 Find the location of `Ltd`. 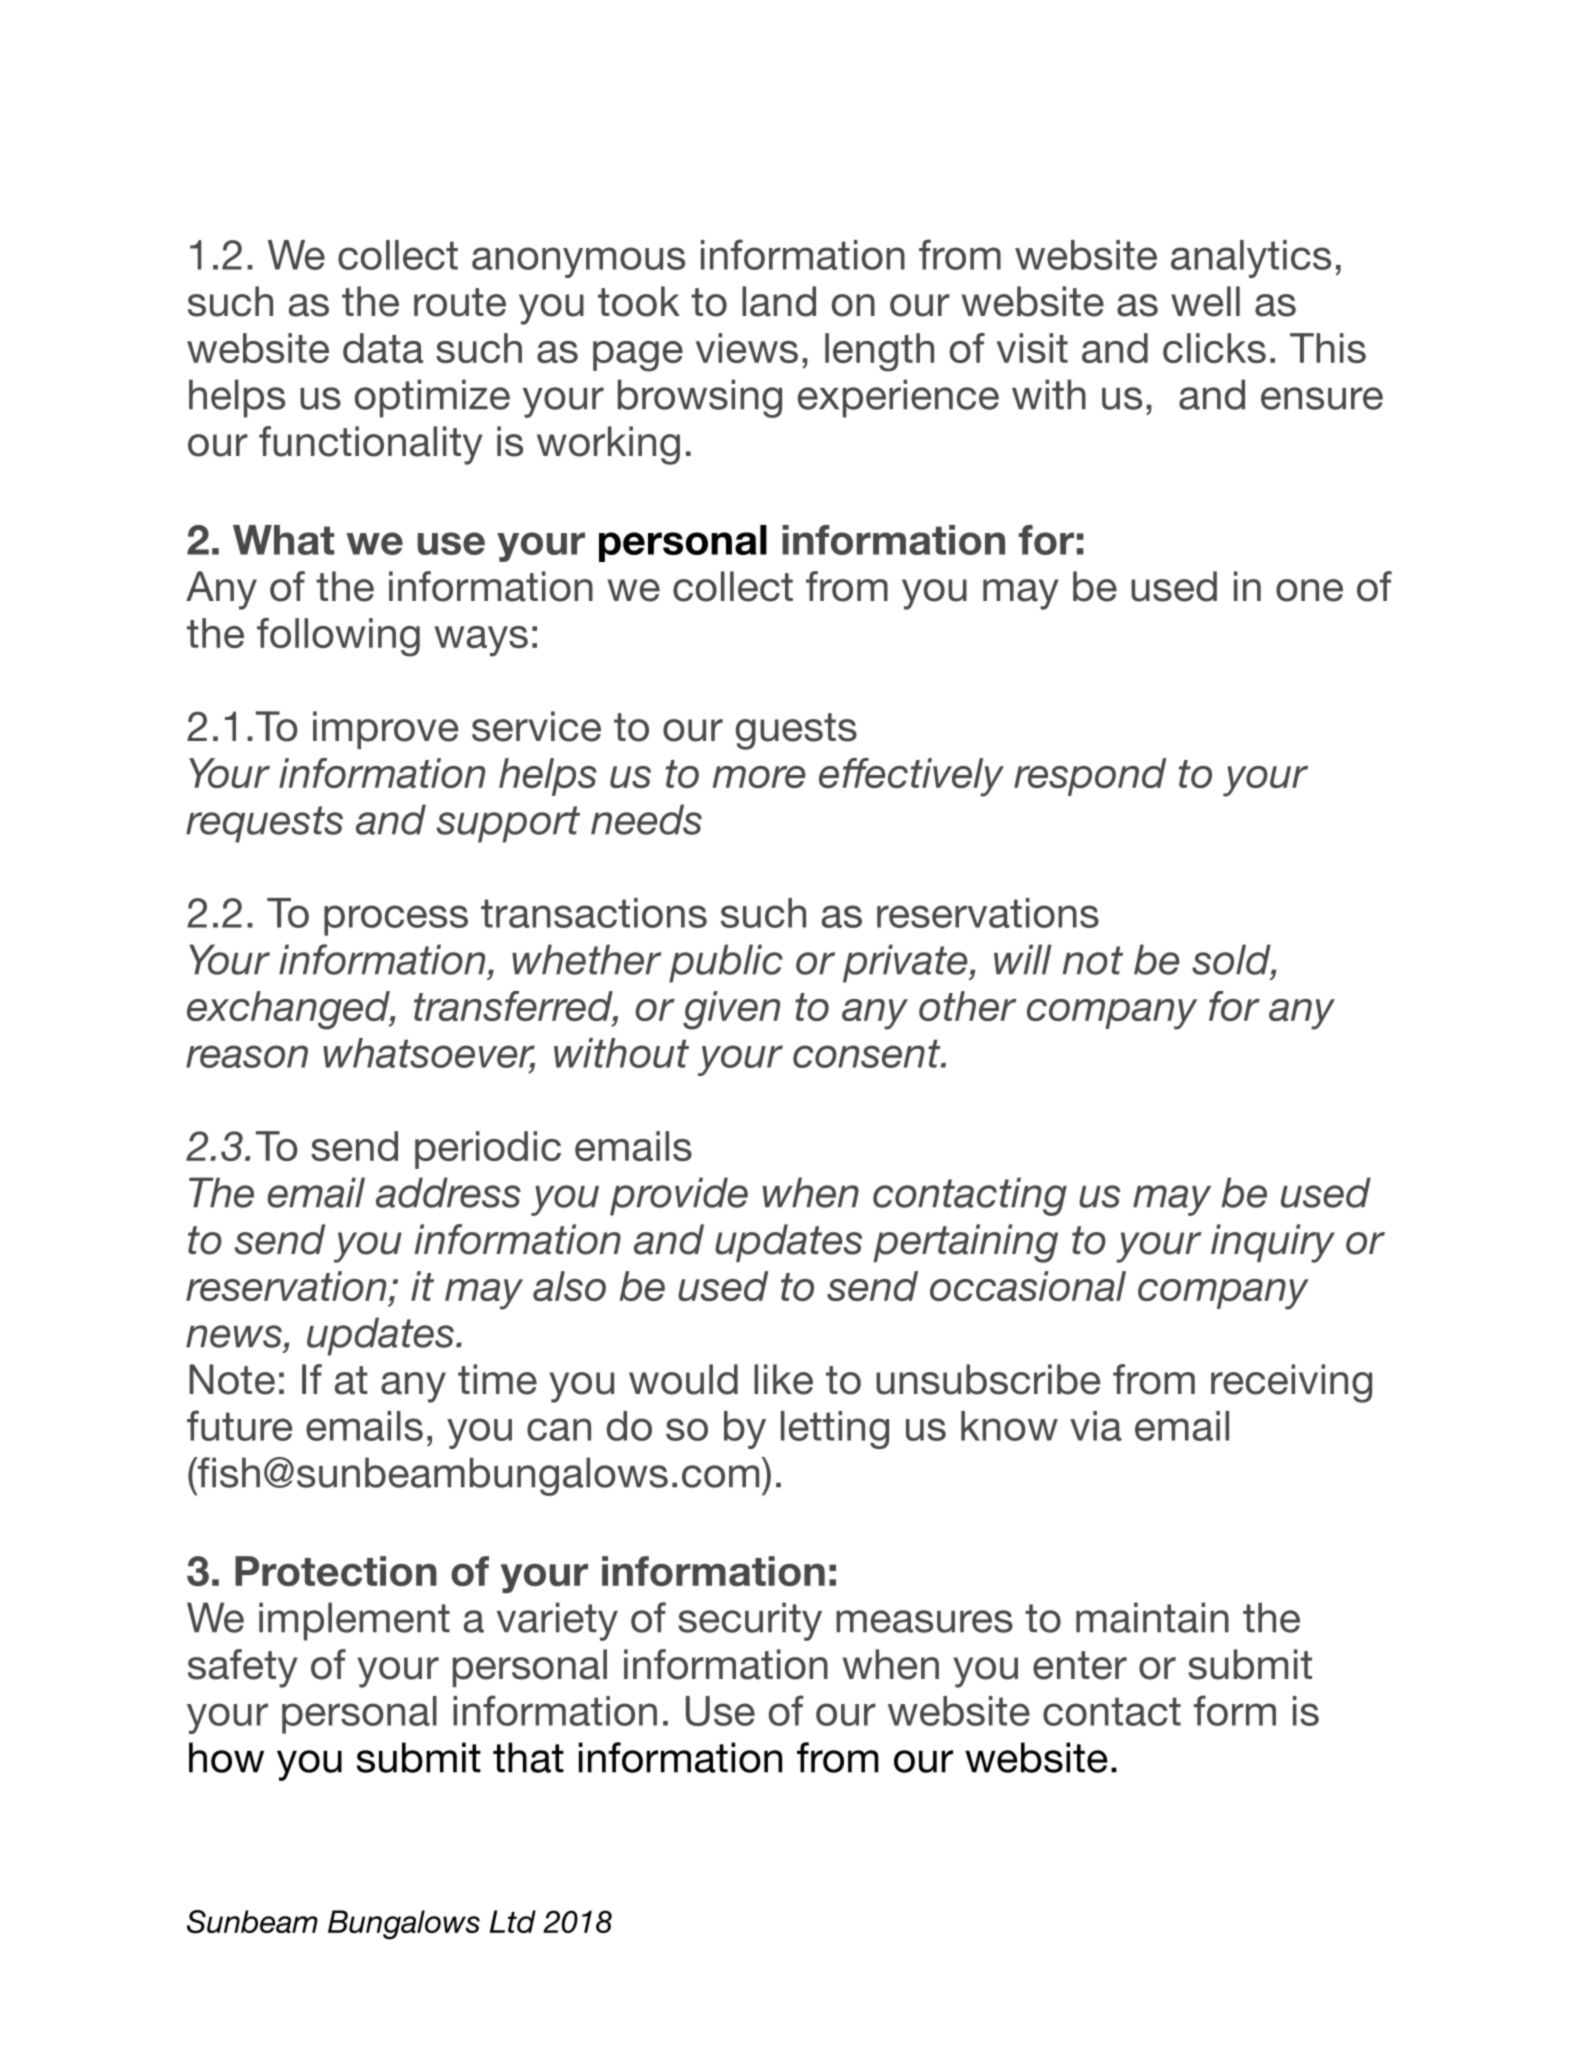

Ltd is located at coordinates (513, 1921).
